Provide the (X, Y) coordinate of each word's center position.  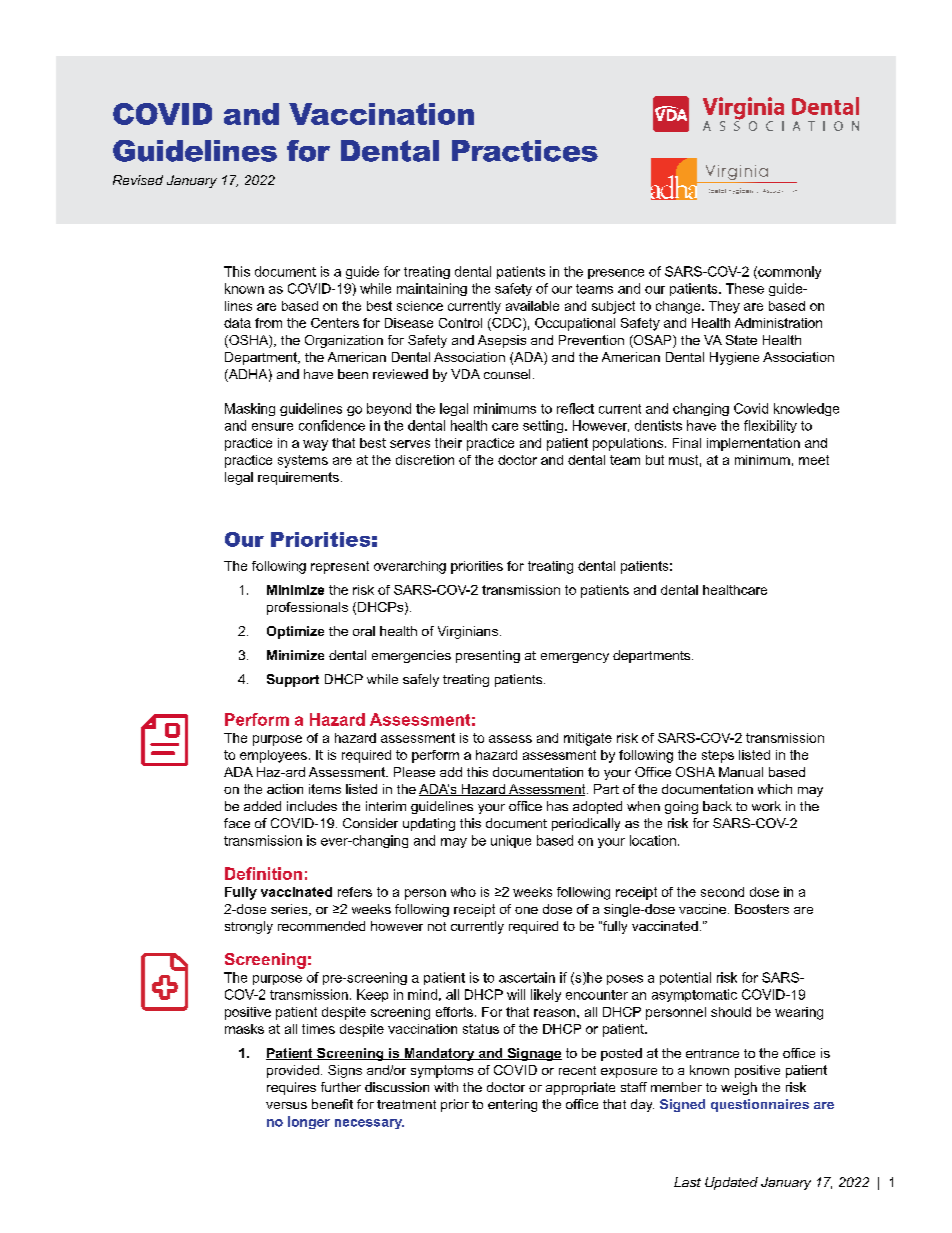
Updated (731, 1183)
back (717, 806)
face (237, 823)
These (745, 288)
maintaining (432, 289)
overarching (410, 567)
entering (512, 1105)
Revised (138, 180)
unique (511, 841)
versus (286, 1105)
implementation (753, 444)
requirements (298, 478)
